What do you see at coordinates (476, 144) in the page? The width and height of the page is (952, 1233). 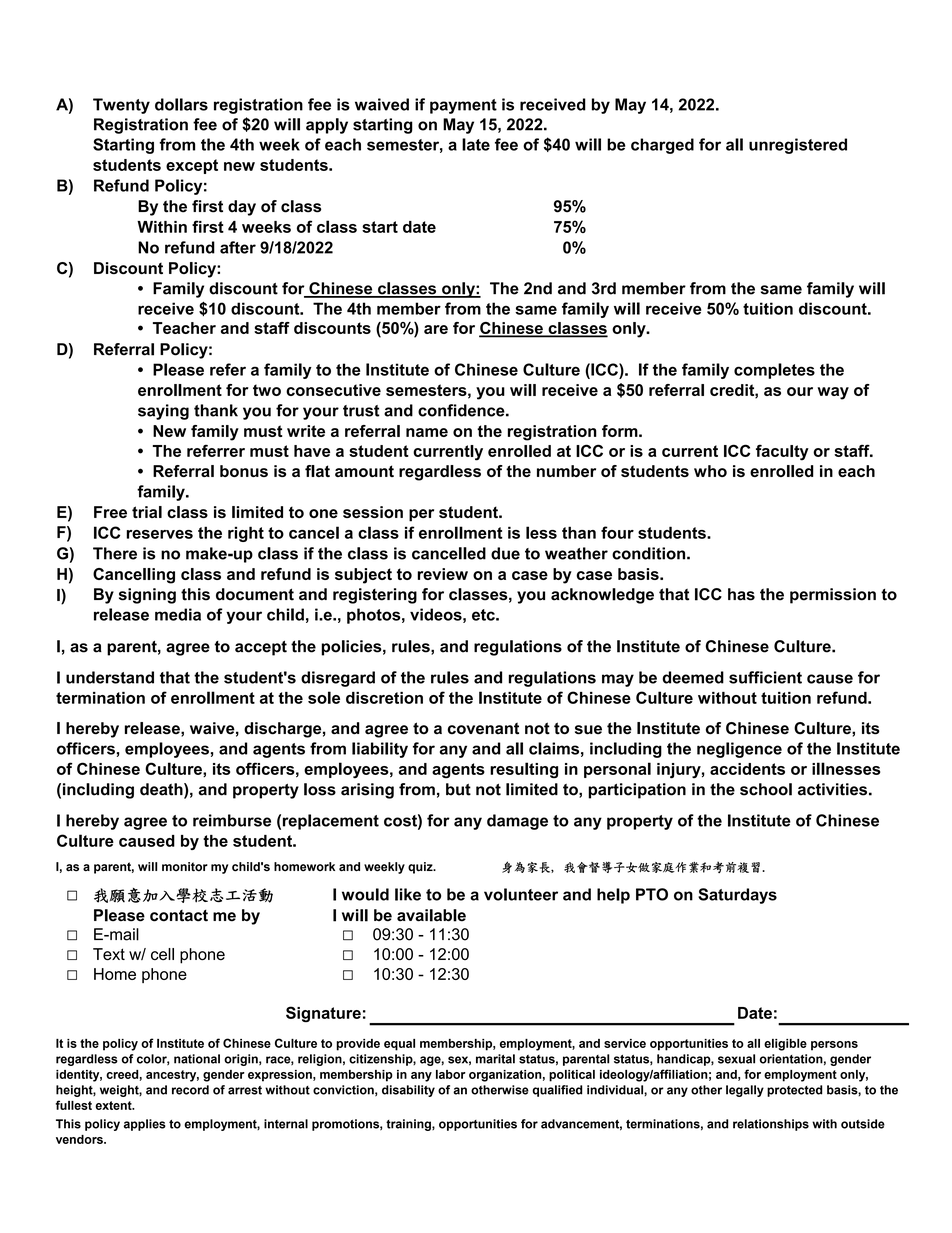 I see `late` at bounding box center [476, 144].
